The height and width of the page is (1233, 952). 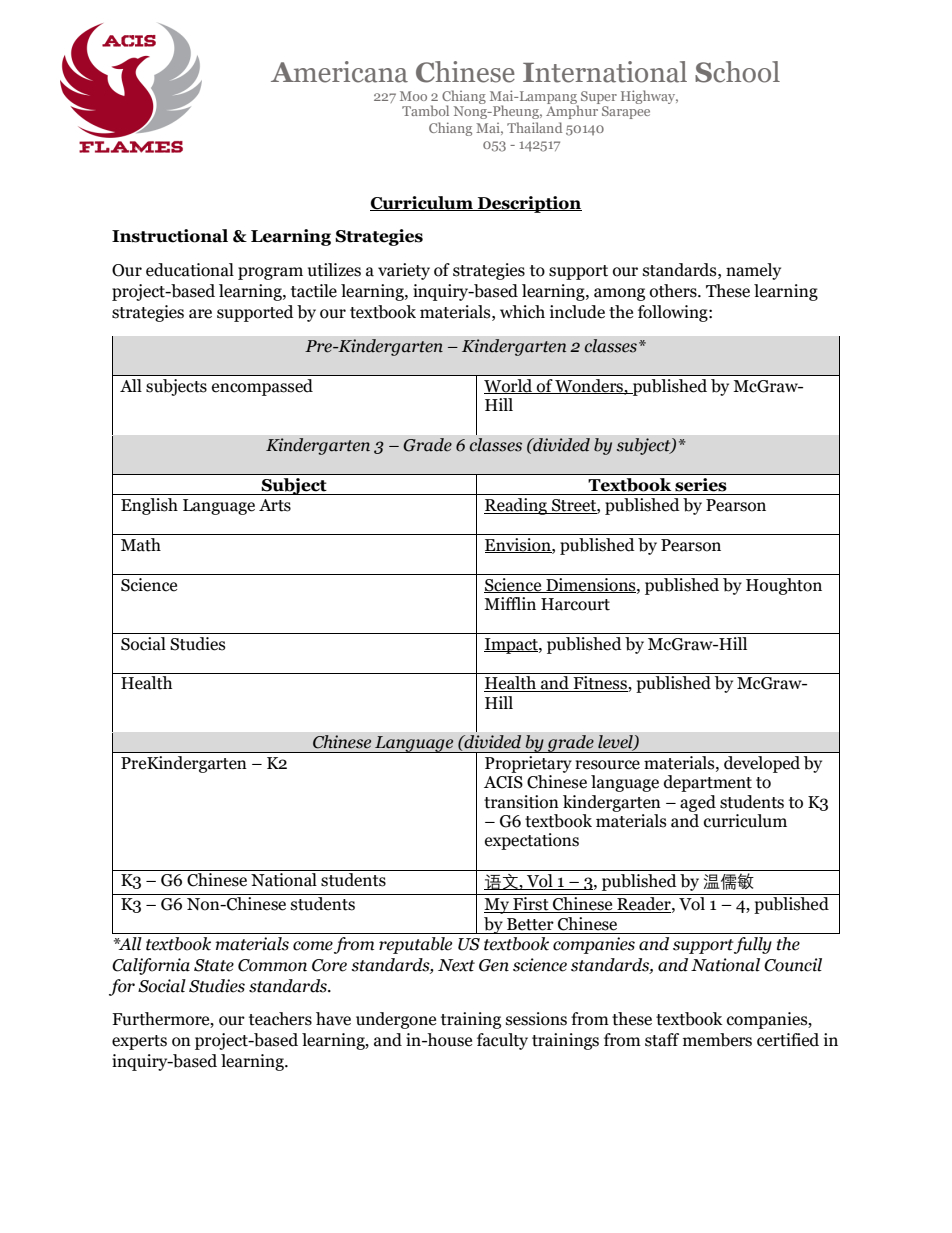 What do you see at coordinates (674, 291) in the page?
I see `others` at bounding box center [674, 291].
